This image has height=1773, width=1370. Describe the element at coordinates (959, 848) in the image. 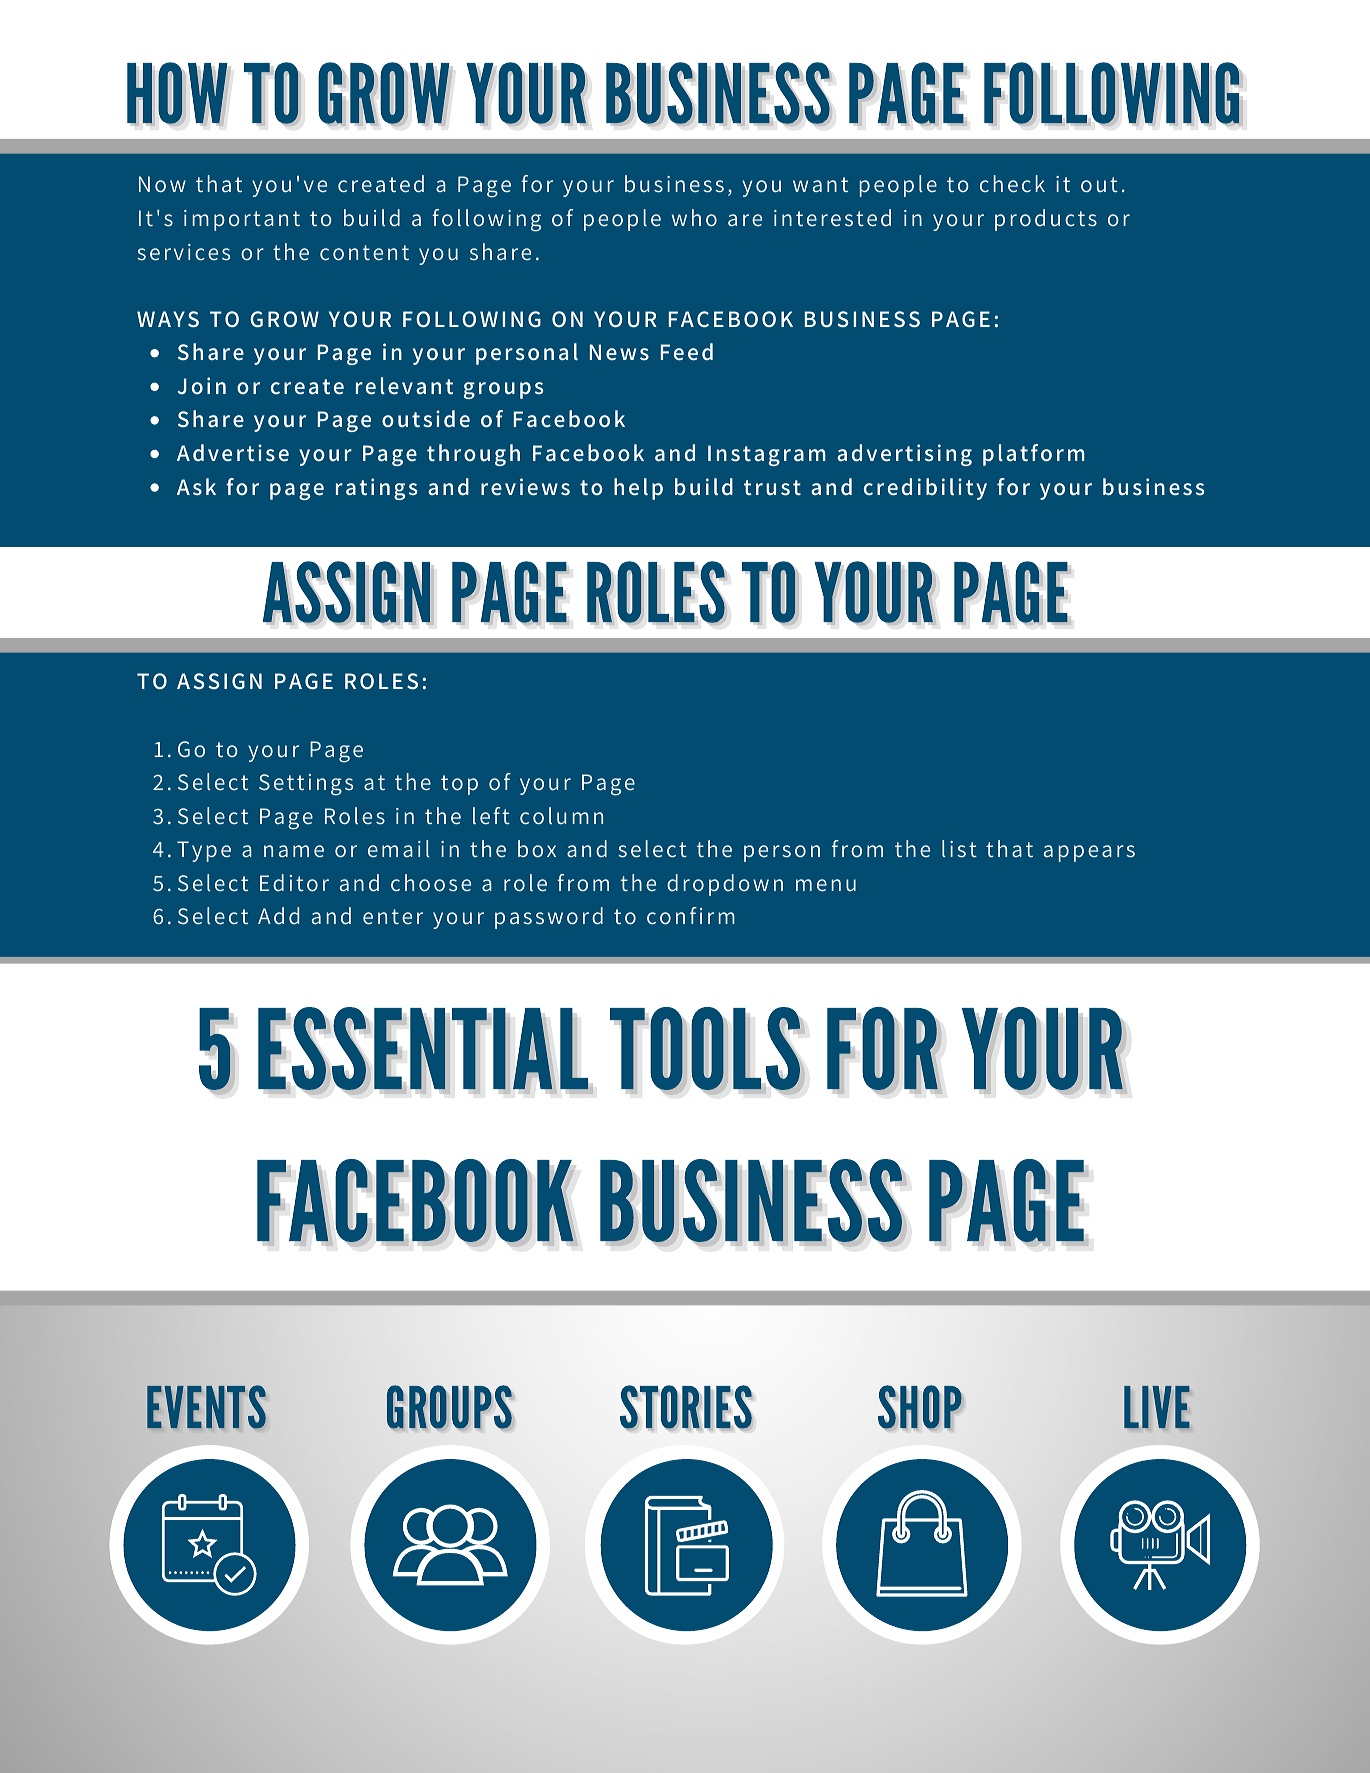

I see `list` at that location.
